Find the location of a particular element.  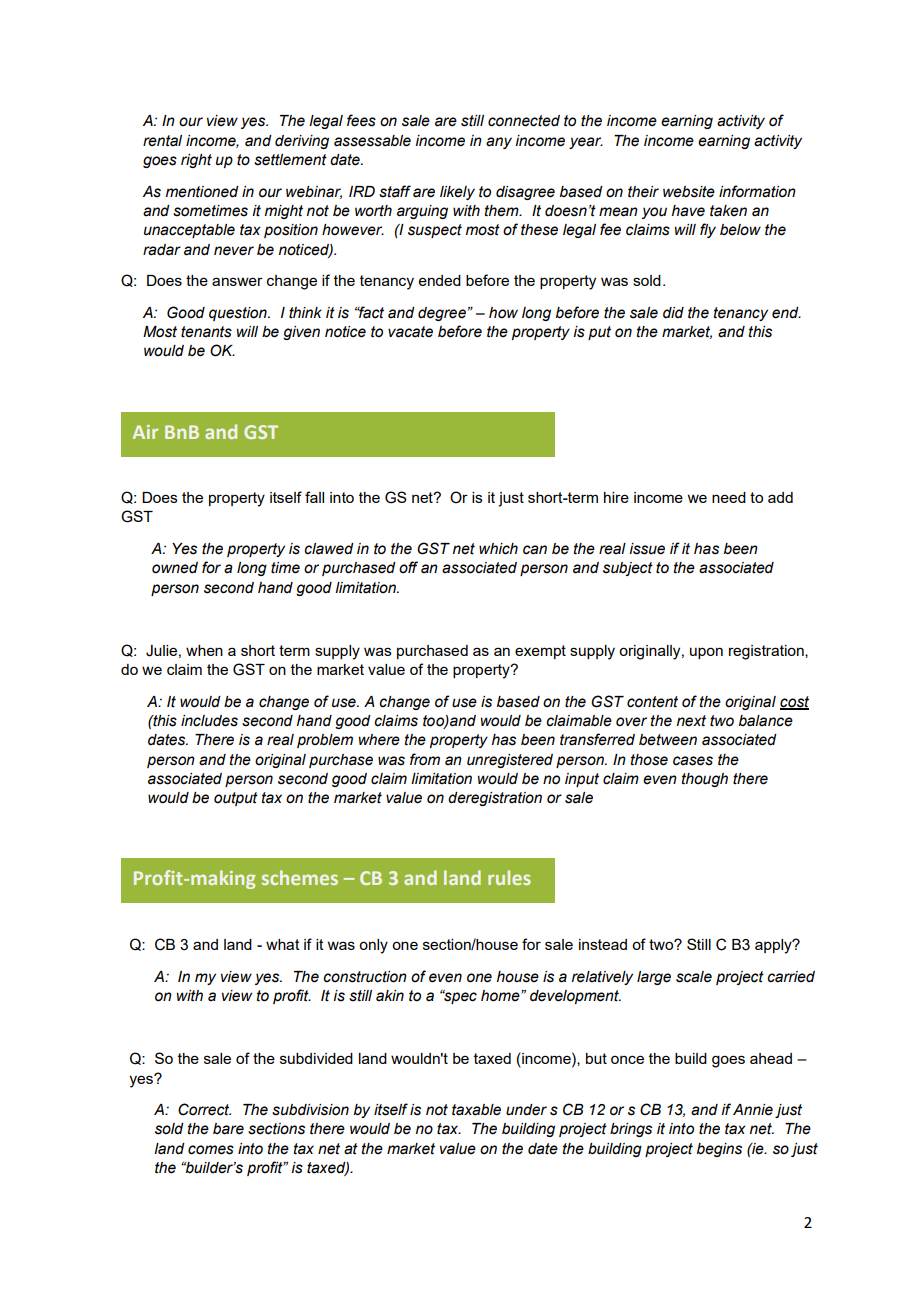

vacate is located at coordinates (410, 332).
